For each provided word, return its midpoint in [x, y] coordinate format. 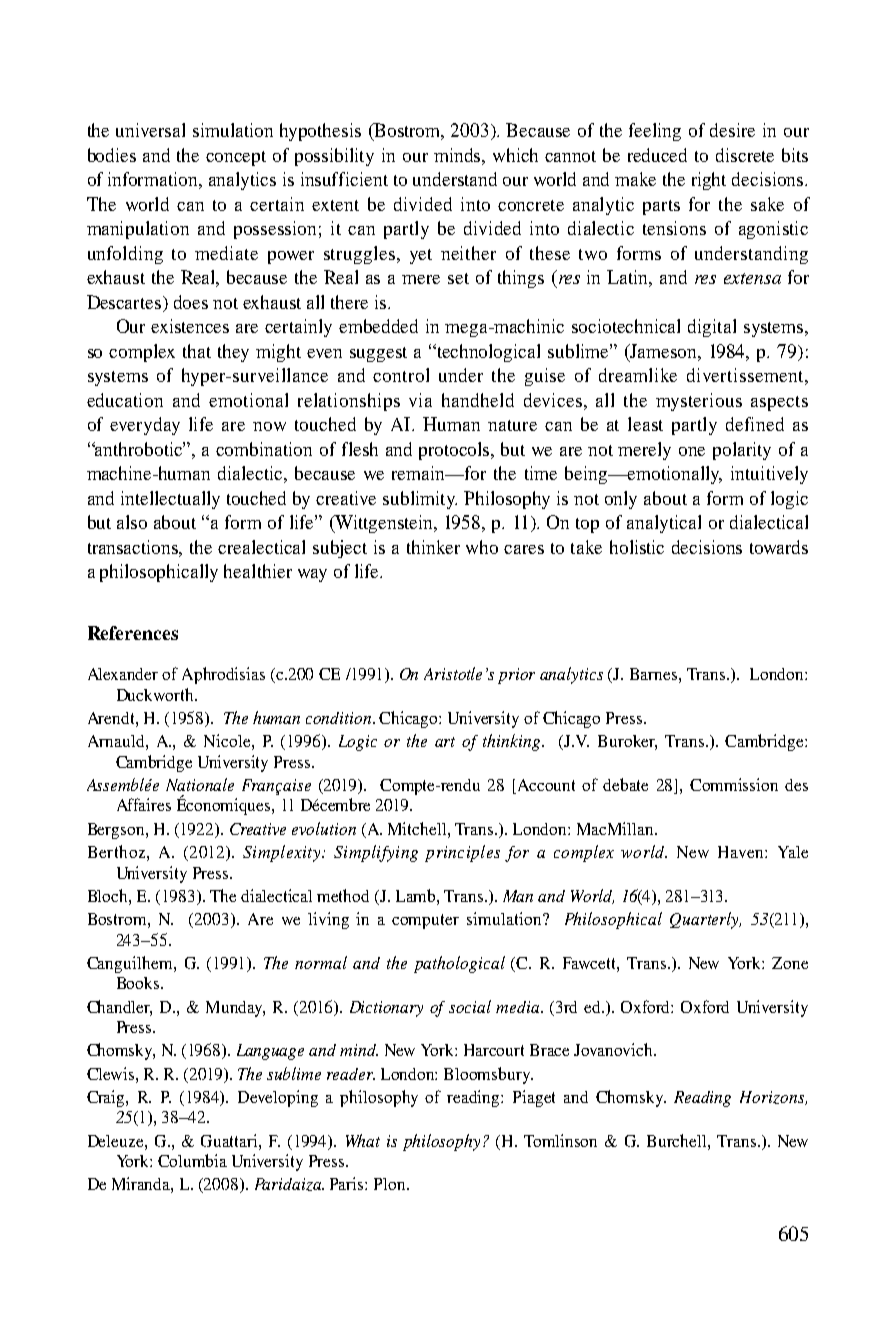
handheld [478, 400]
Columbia [192, 1160]
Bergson [117, 831]
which [515, 155]
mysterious [699, 402]
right [709, 181]
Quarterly [705, 920]
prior [516, 676]
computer [425, 921]
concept [236, 158]
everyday [145, 426]
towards [779, 547]
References [133, 633]
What [363, 1140]
